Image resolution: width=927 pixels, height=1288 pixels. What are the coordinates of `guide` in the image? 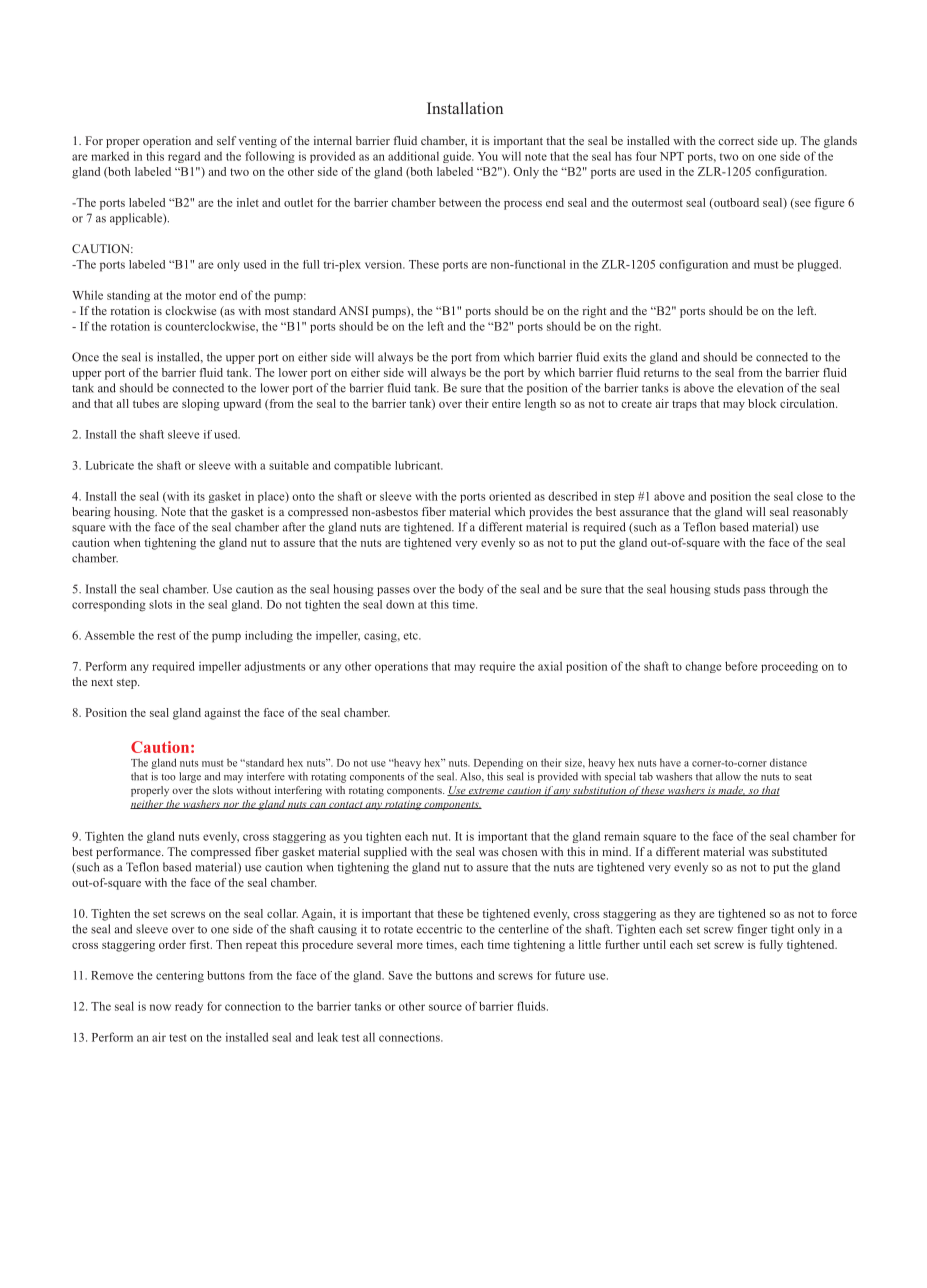 It's located at (458, 157).
